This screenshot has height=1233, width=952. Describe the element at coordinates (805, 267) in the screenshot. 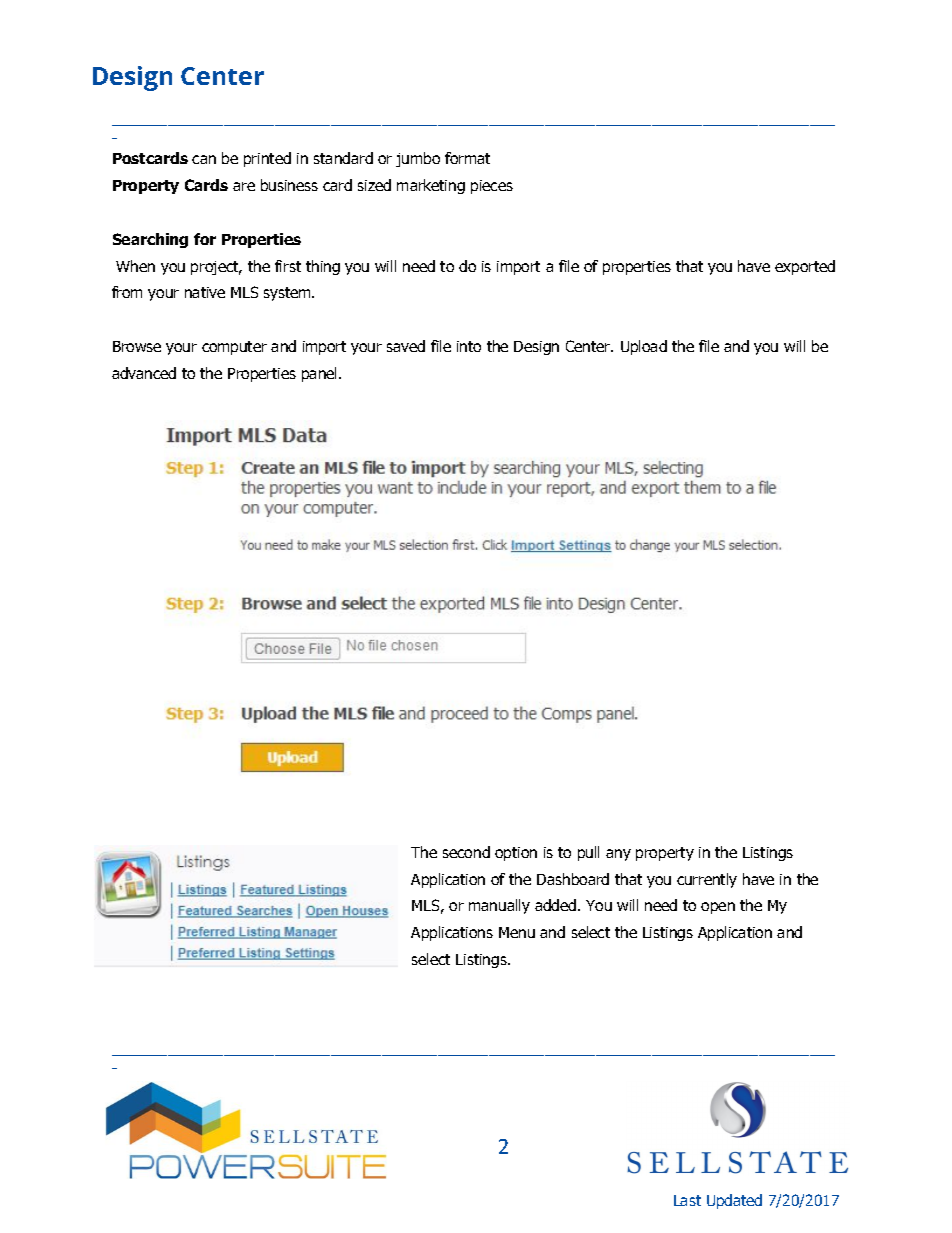

I see `exported` at that location.
